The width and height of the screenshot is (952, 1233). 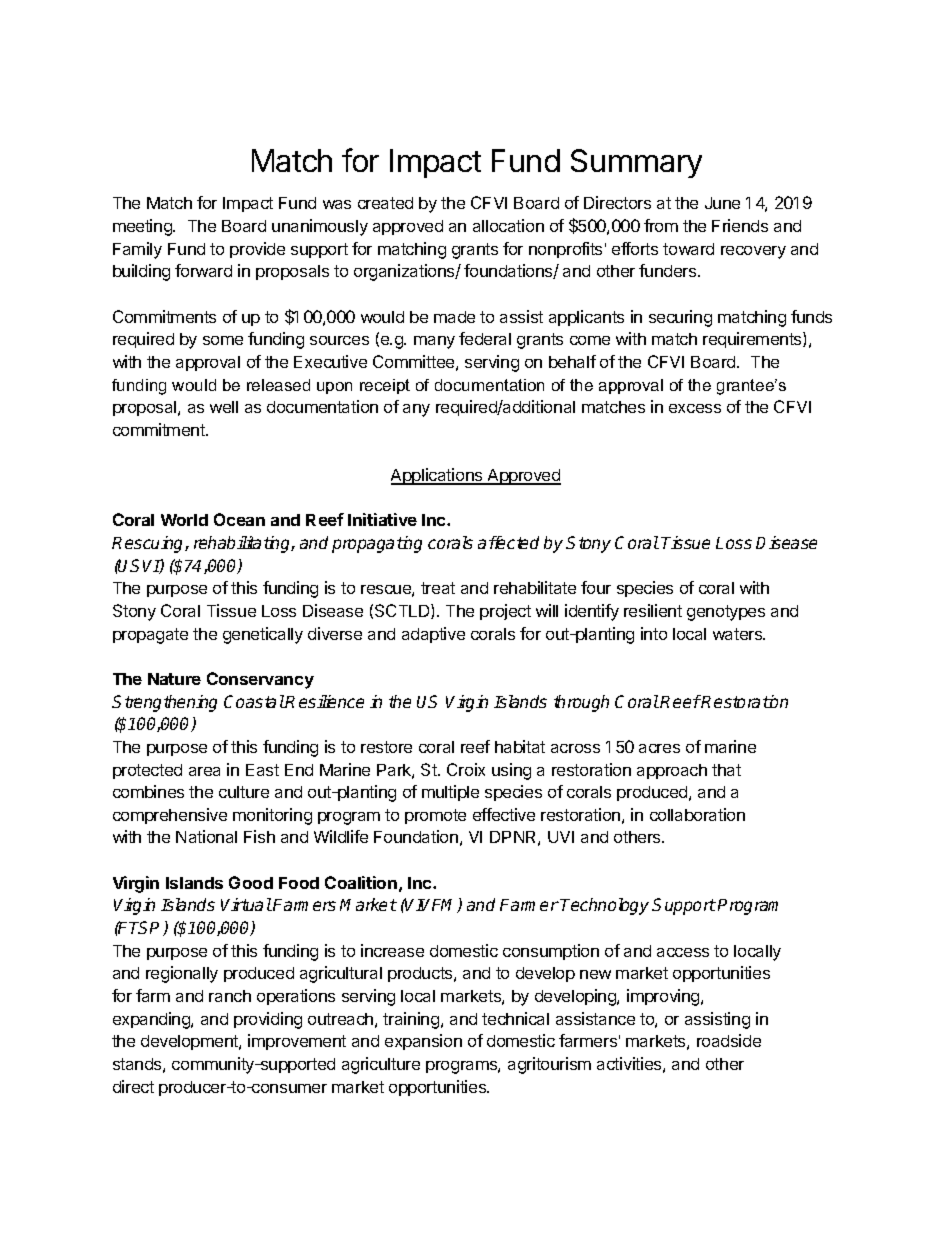 What do you see at coordinates (653, 610) in the screenshot?
I see `resilient` at bounding box center [653, 610].
